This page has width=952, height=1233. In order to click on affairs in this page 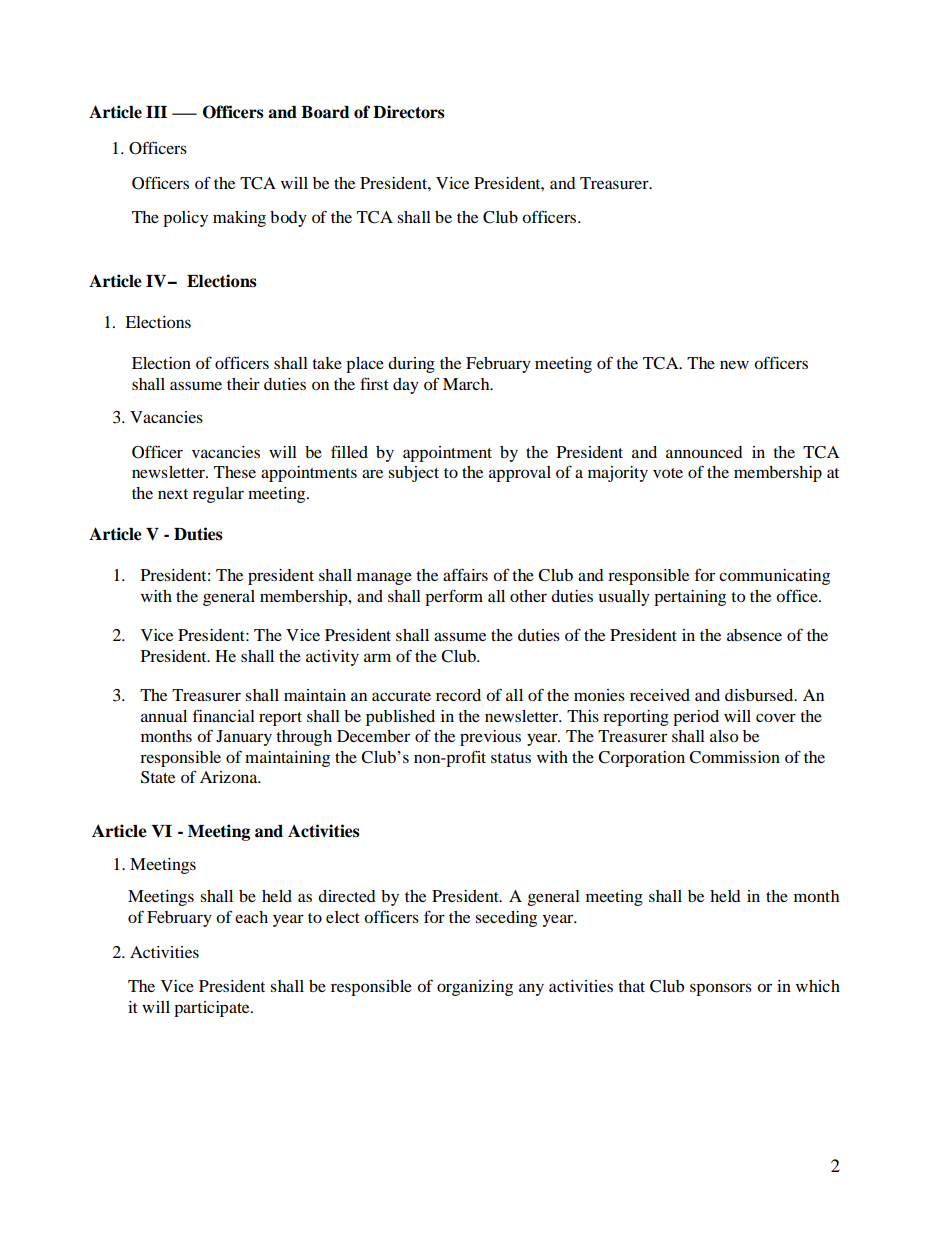, I will do `click(465, 574)`.
